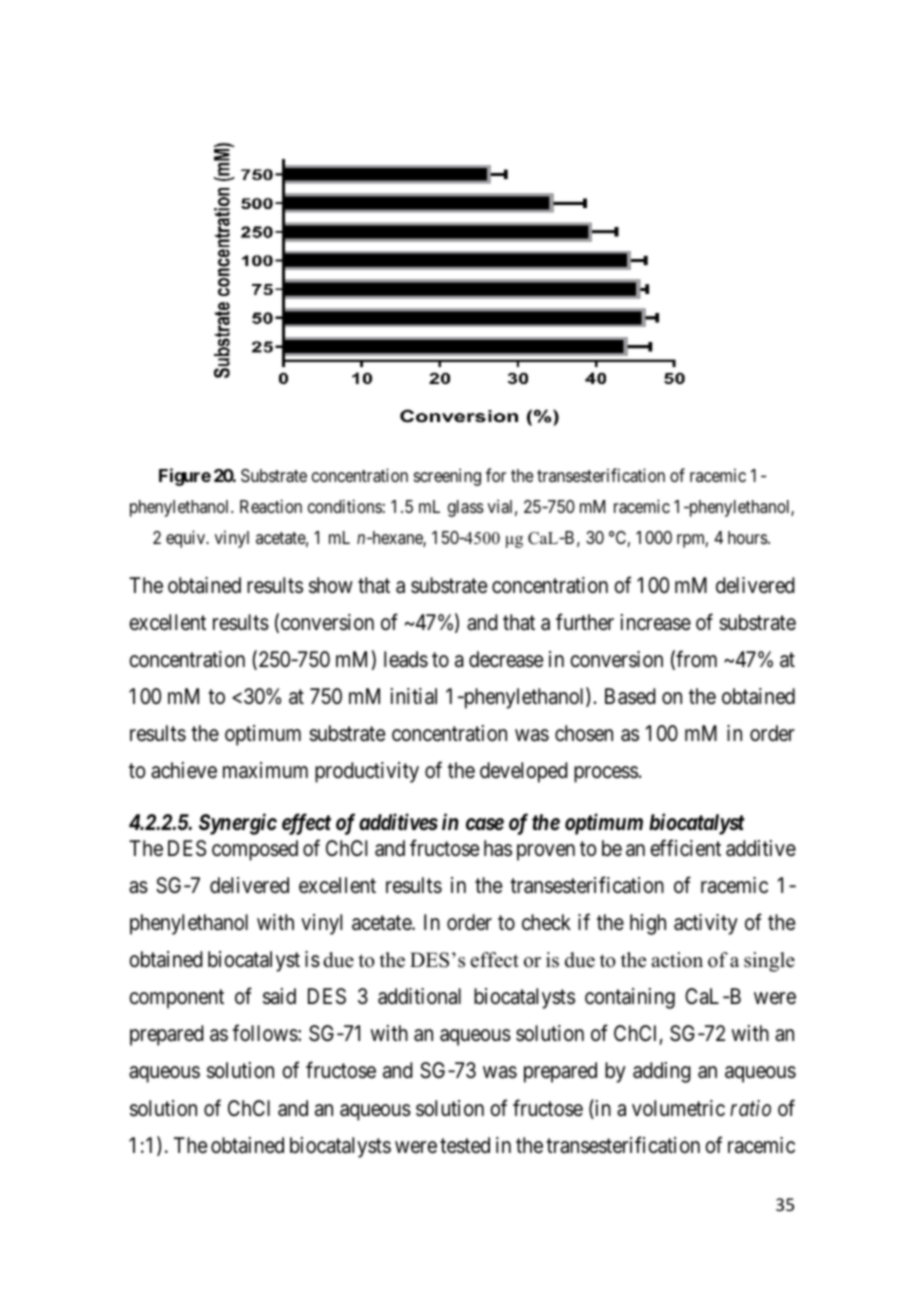 This document has width=924, height=1305. I want to click on additional, so click(419, 996).
